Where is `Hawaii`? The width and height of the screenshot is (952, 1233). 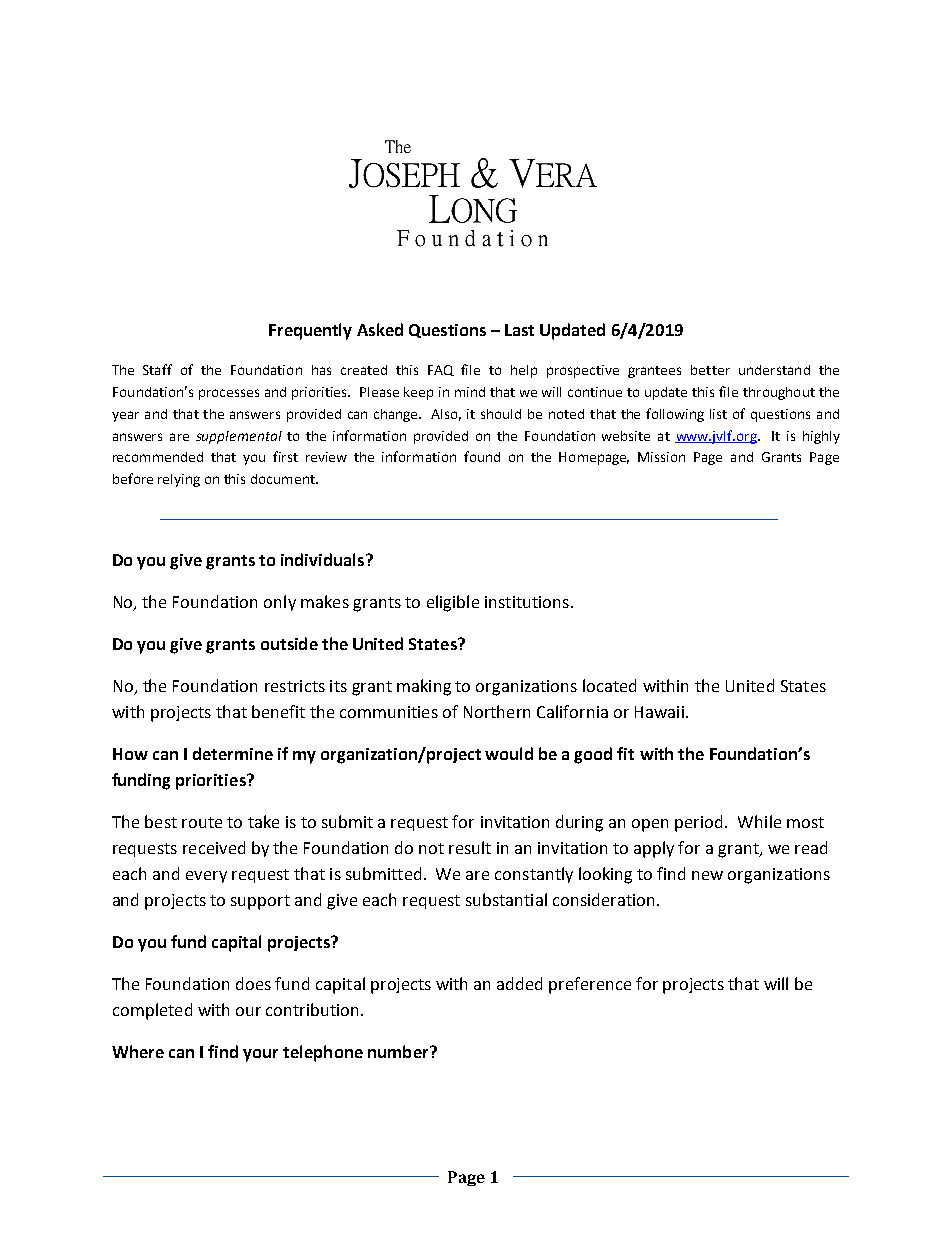
Hawaii is located at coordinates (659, 712).
